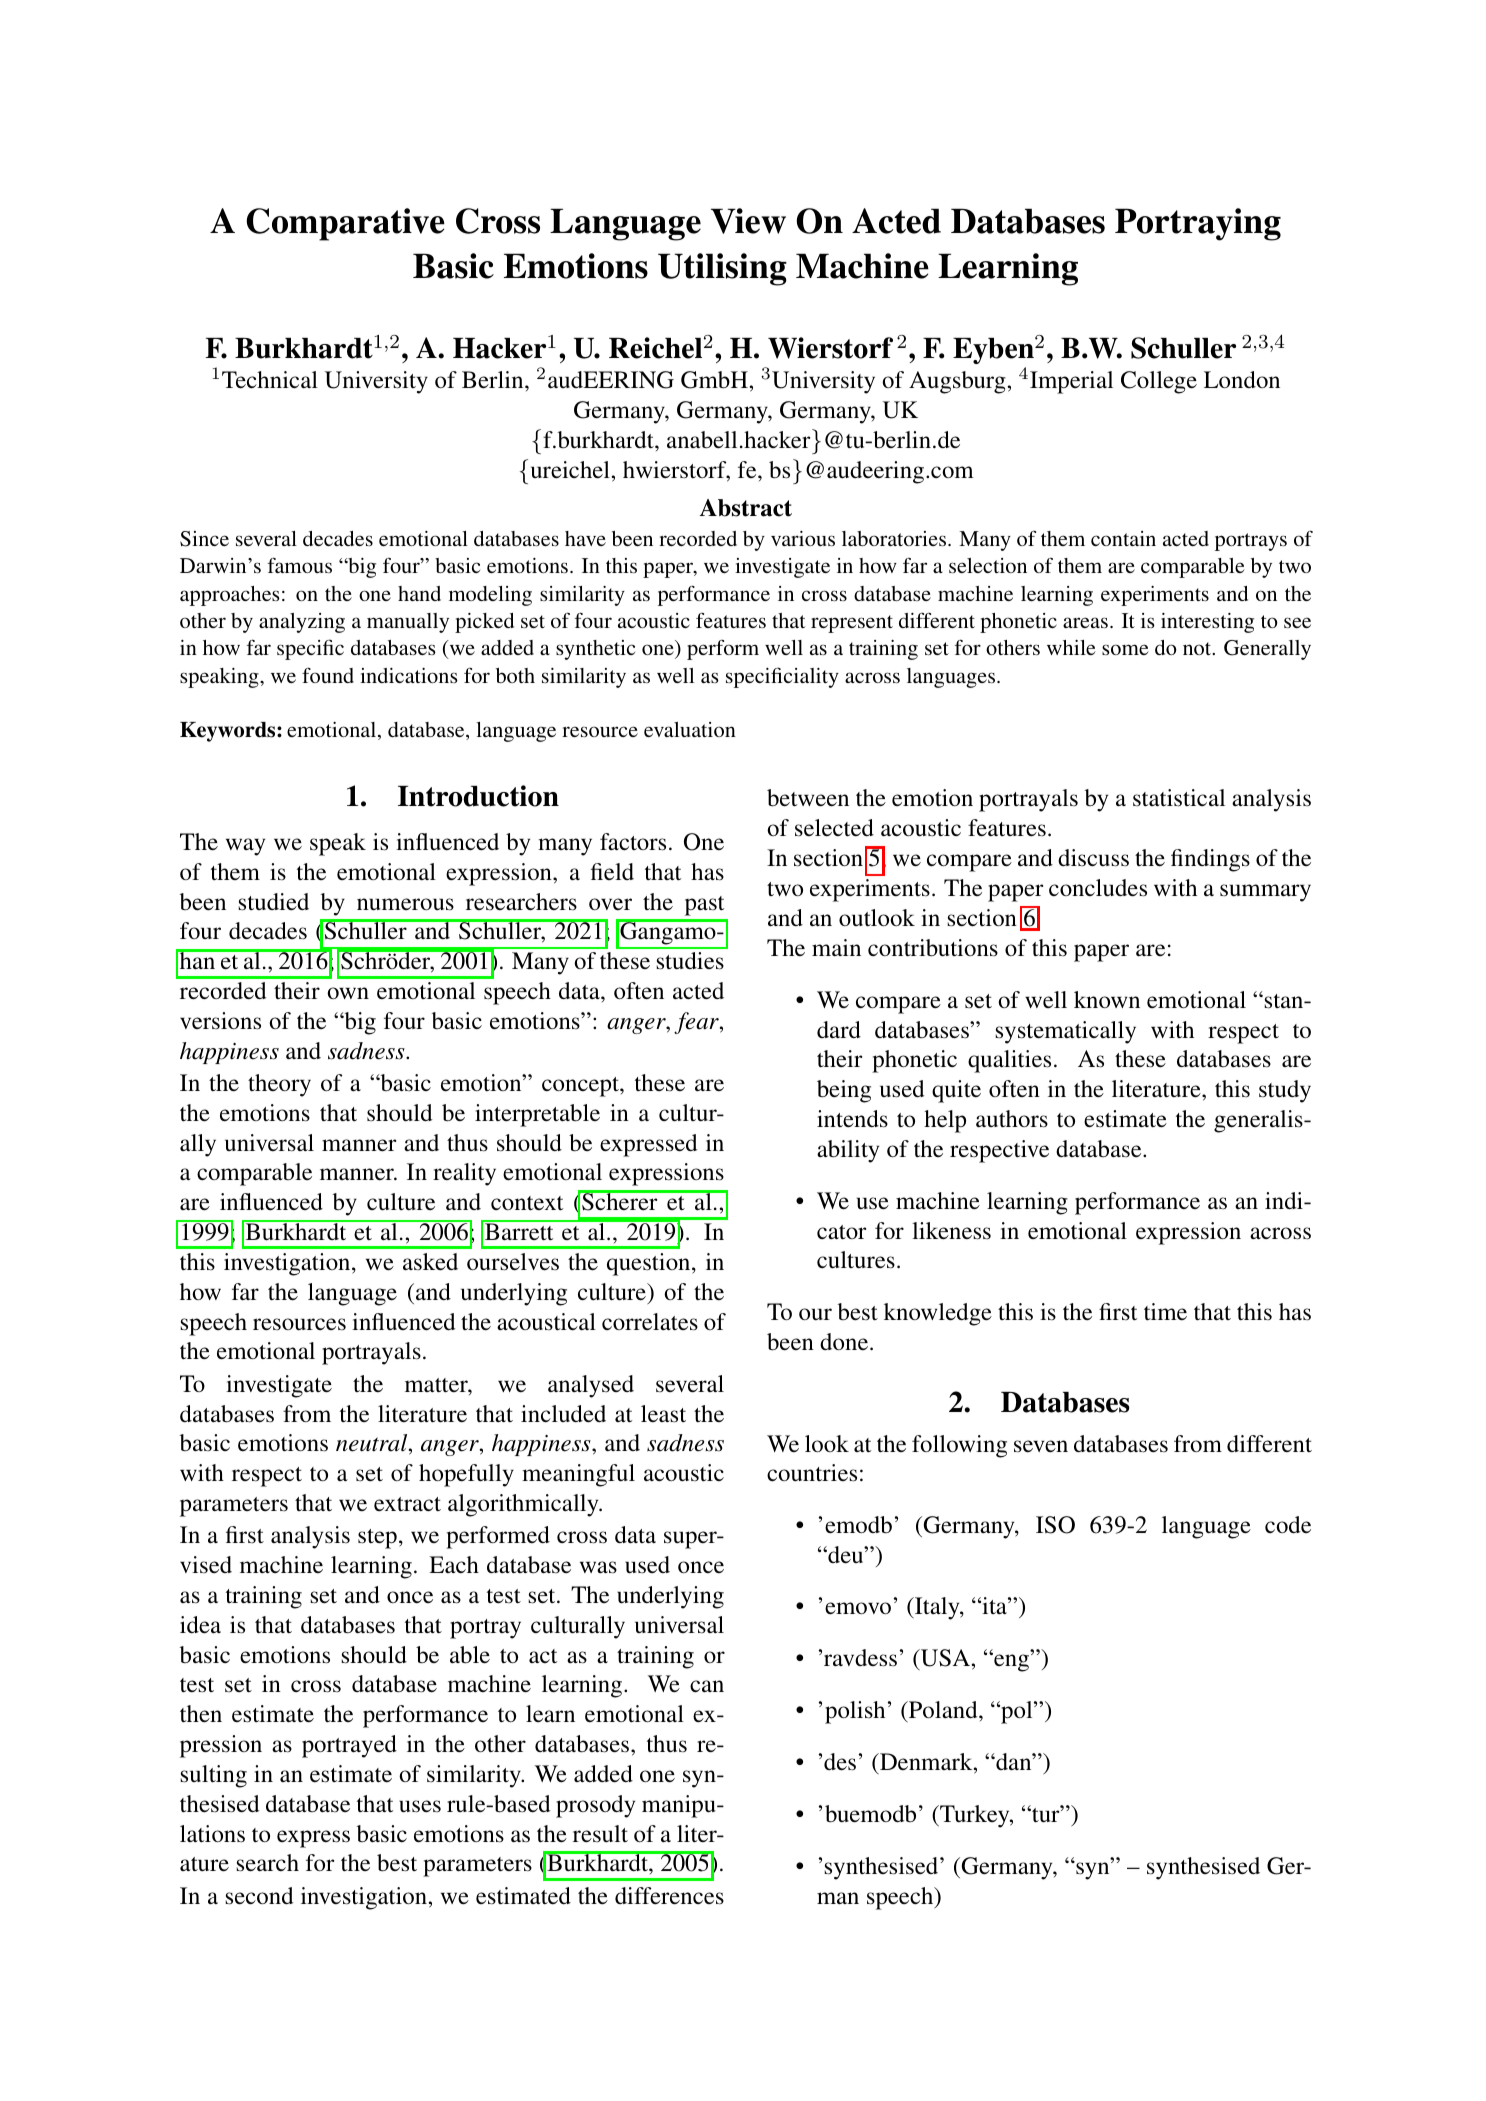  What do you see at coordinates (669, 1896) in the image?
I see `differences` at bounding box center [669, 1896].
